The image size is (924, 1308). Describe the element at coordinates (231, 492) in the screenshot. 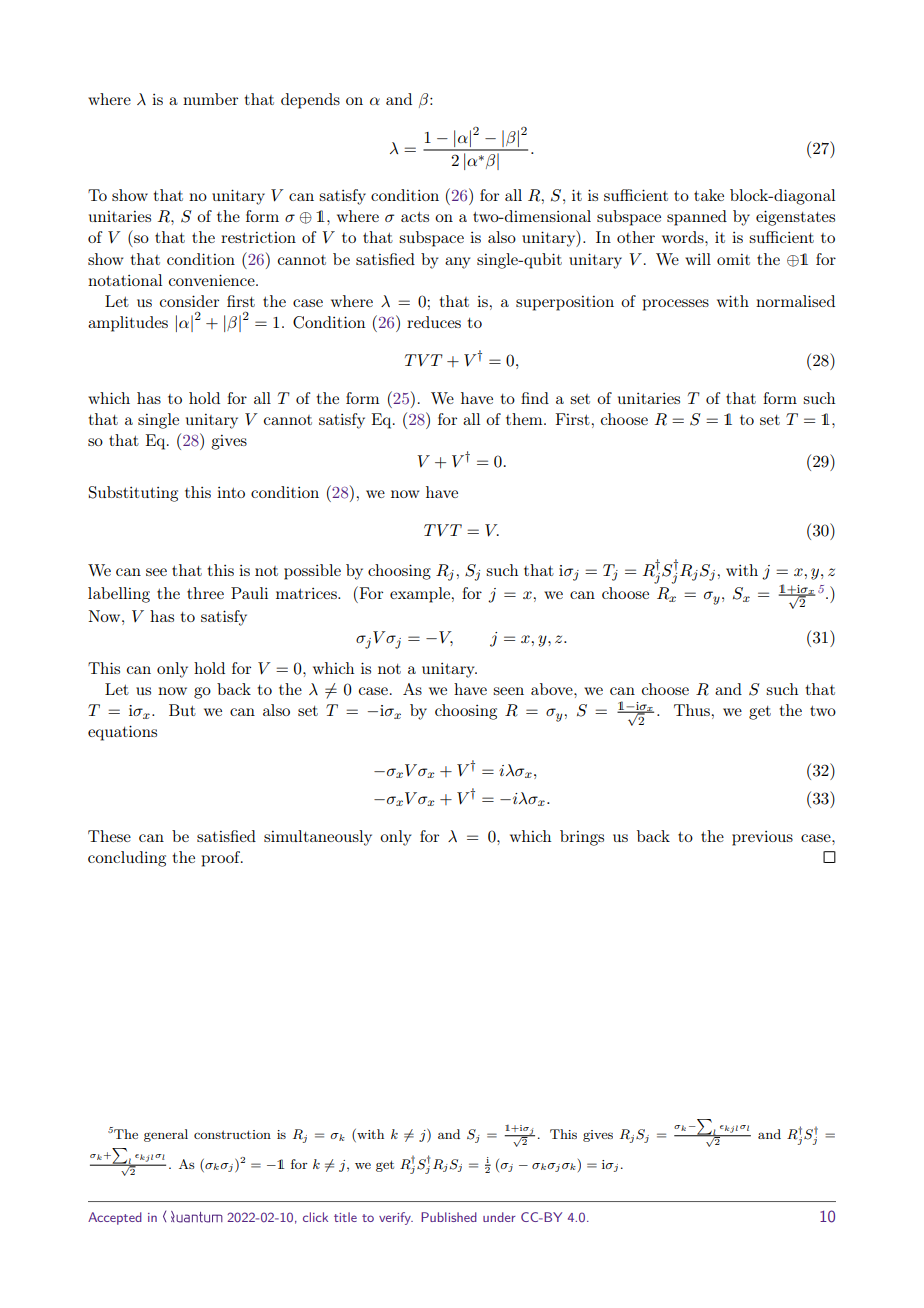

I see `into` at that location.
